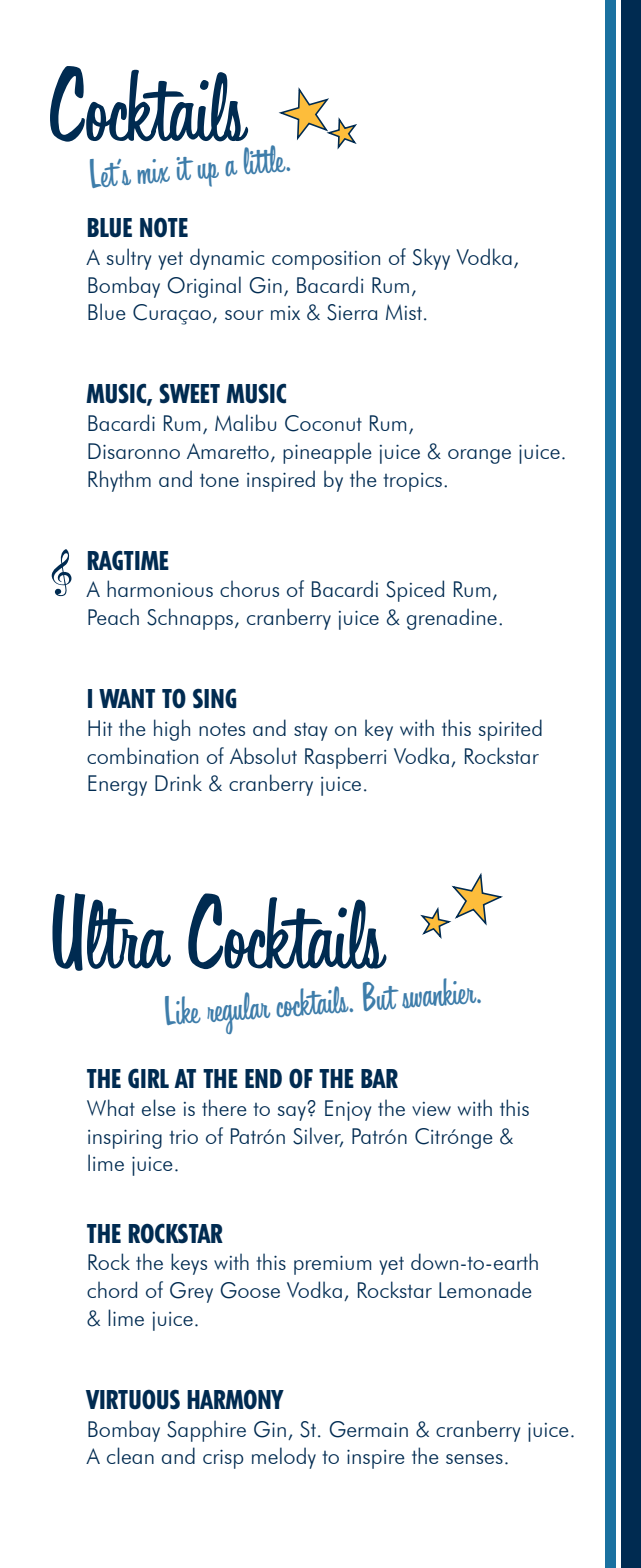 The image size is (641, 1568). I want to click on END, so click(263, 1078).
